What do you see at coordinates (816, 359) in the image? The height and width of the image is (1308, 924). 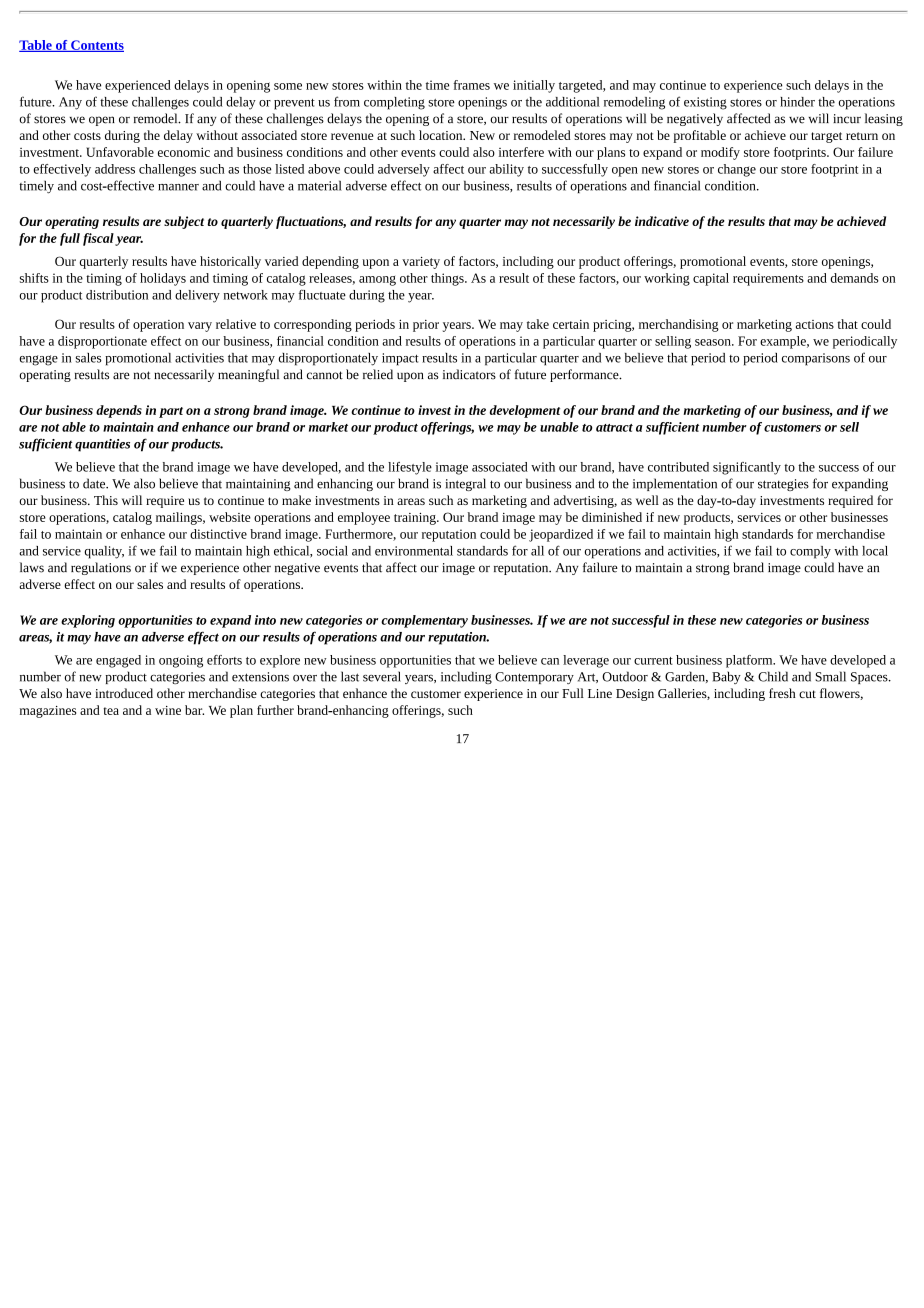 I see `comparisons` at bounding box center [816, 359].
